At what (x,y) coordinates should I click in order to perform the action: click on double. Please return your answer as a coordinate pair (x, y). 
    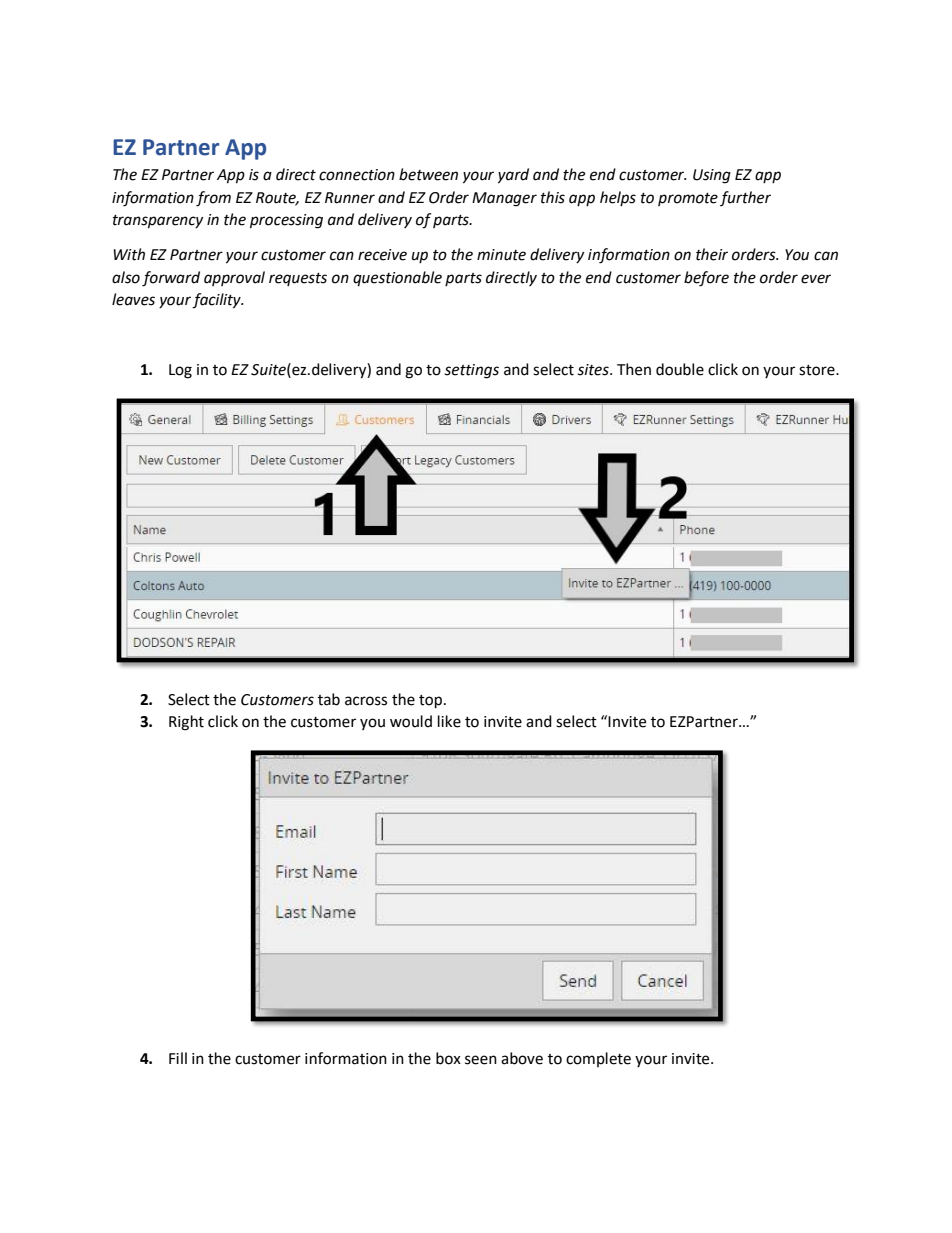
    Looking at the image, I should click on (680, 369).
